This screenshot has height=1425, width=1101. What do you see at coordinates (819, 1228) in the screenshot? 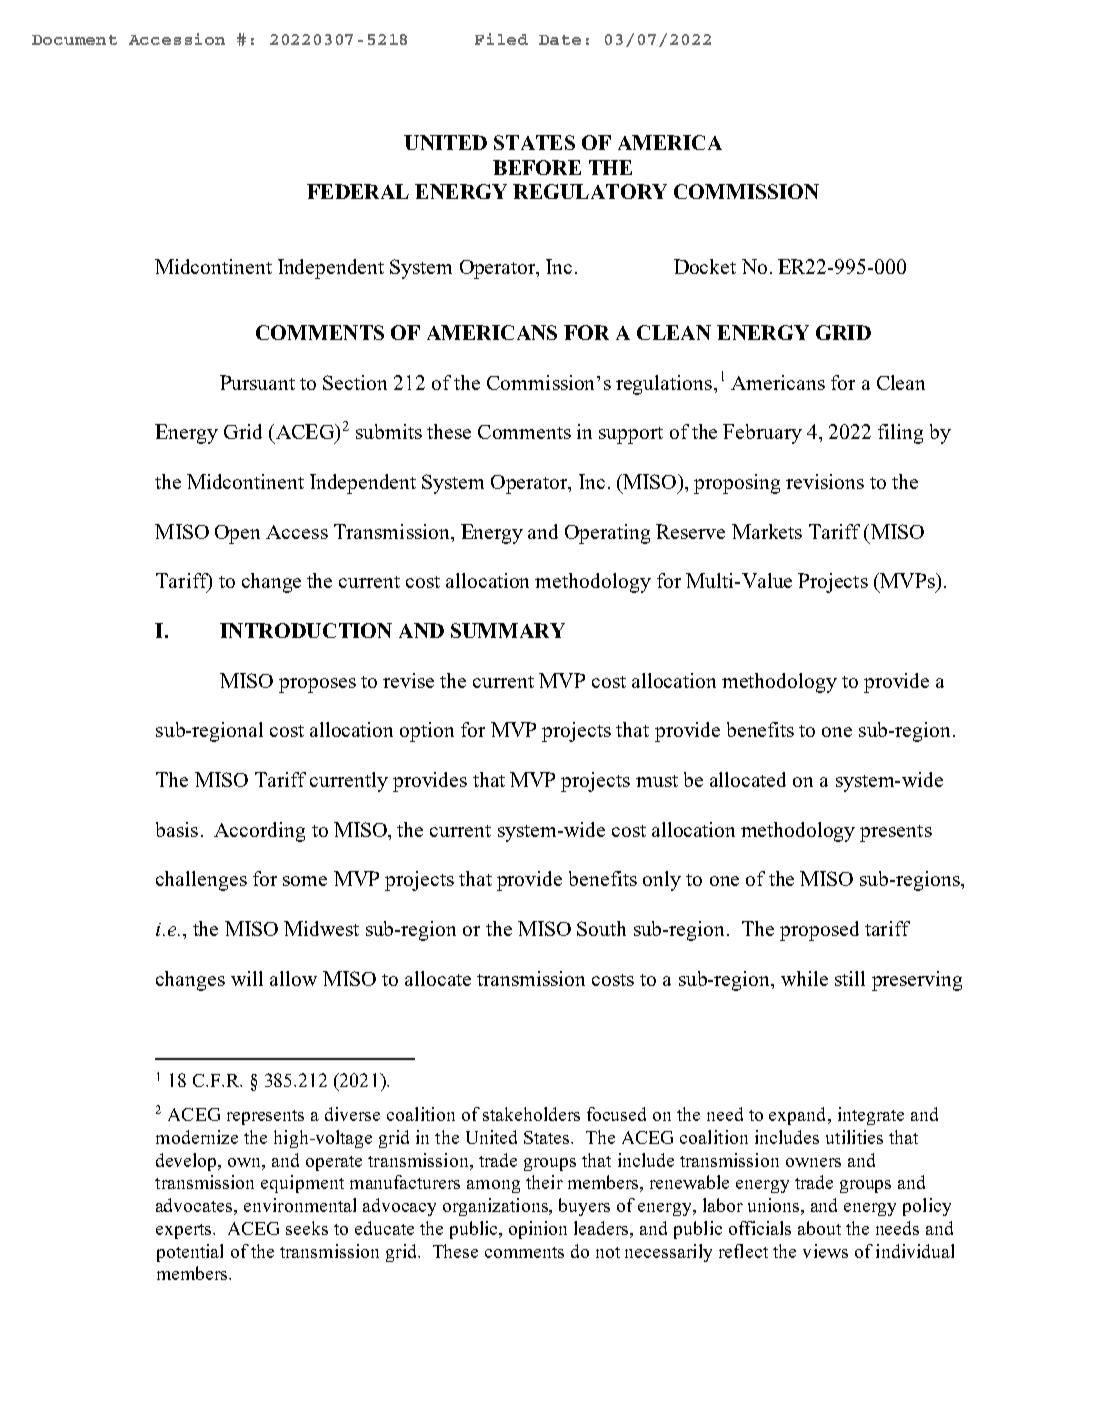
I see `about` at bounding box center [819, 1228].
